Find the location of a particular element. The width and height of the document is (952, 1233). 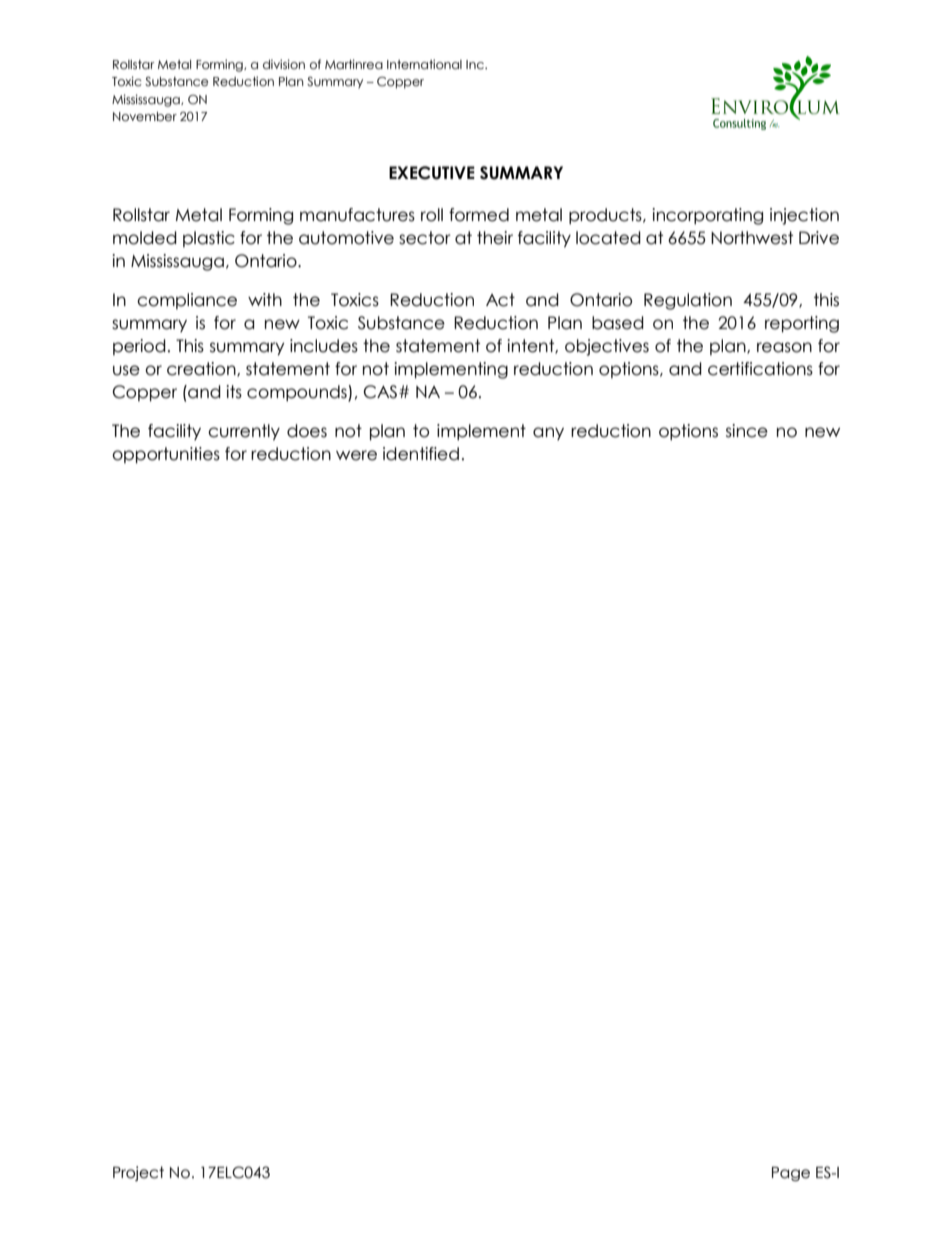

were is located at coordinates (356, 455).
